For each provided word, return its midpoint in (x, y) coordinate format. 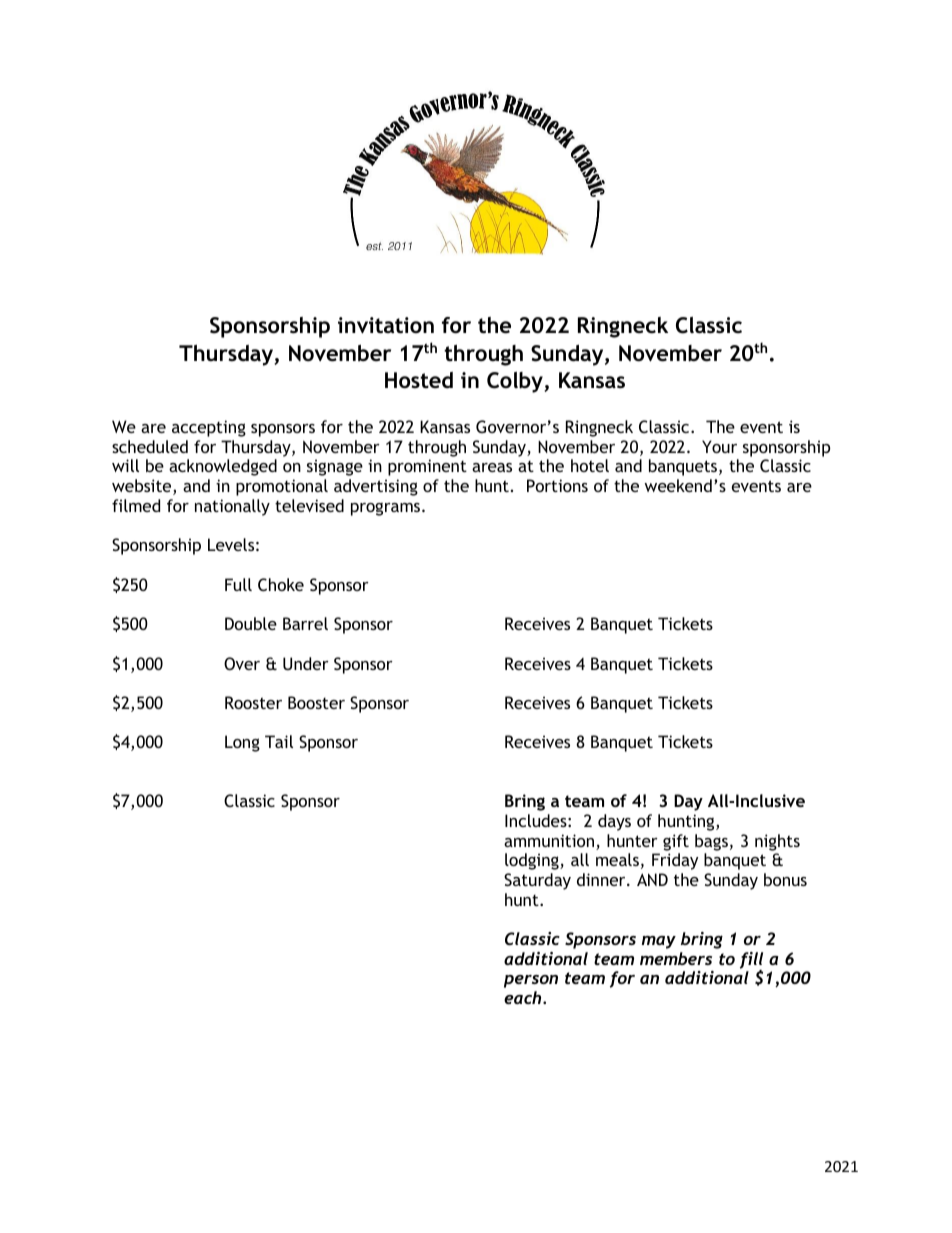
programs (387, 509)
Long (242, 743)
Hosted (419, 380)
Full (238, 584)
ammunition (550, 842)
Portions (557, 485)
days (614, 822)
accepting (209, 428)
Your (719, 446)
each (524, 997)
